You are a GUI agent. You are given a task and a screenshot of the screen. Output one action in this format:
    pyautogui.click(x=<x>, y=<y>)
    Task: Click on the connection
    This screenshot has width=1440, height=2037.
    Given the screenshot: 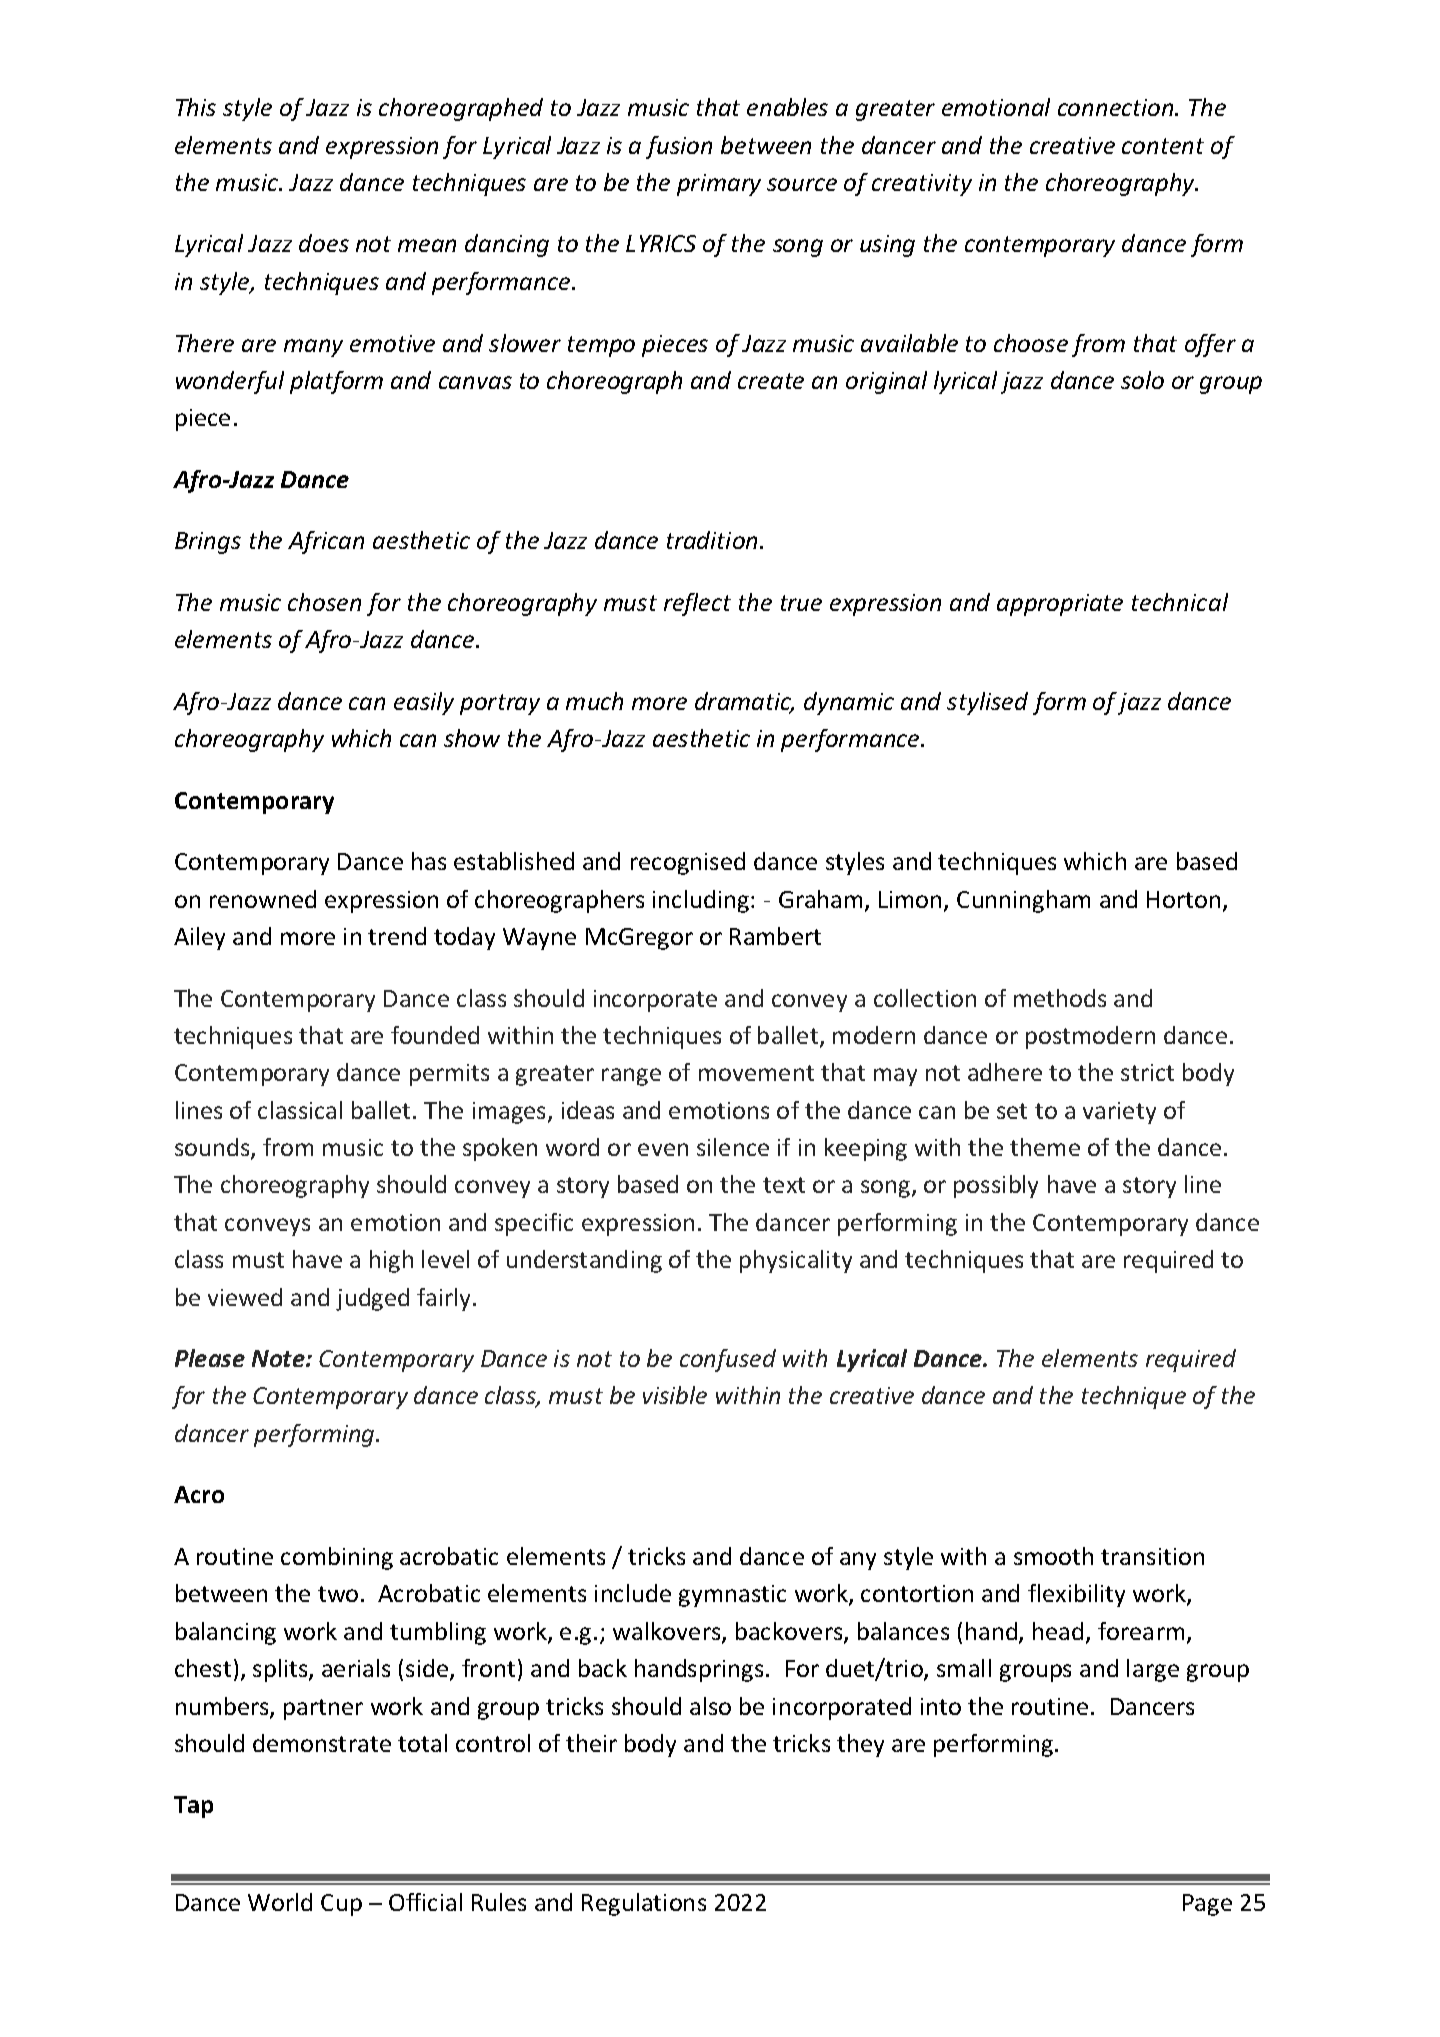 What is the action you would take?
    pyautogui.click(x=1117, y=107)
